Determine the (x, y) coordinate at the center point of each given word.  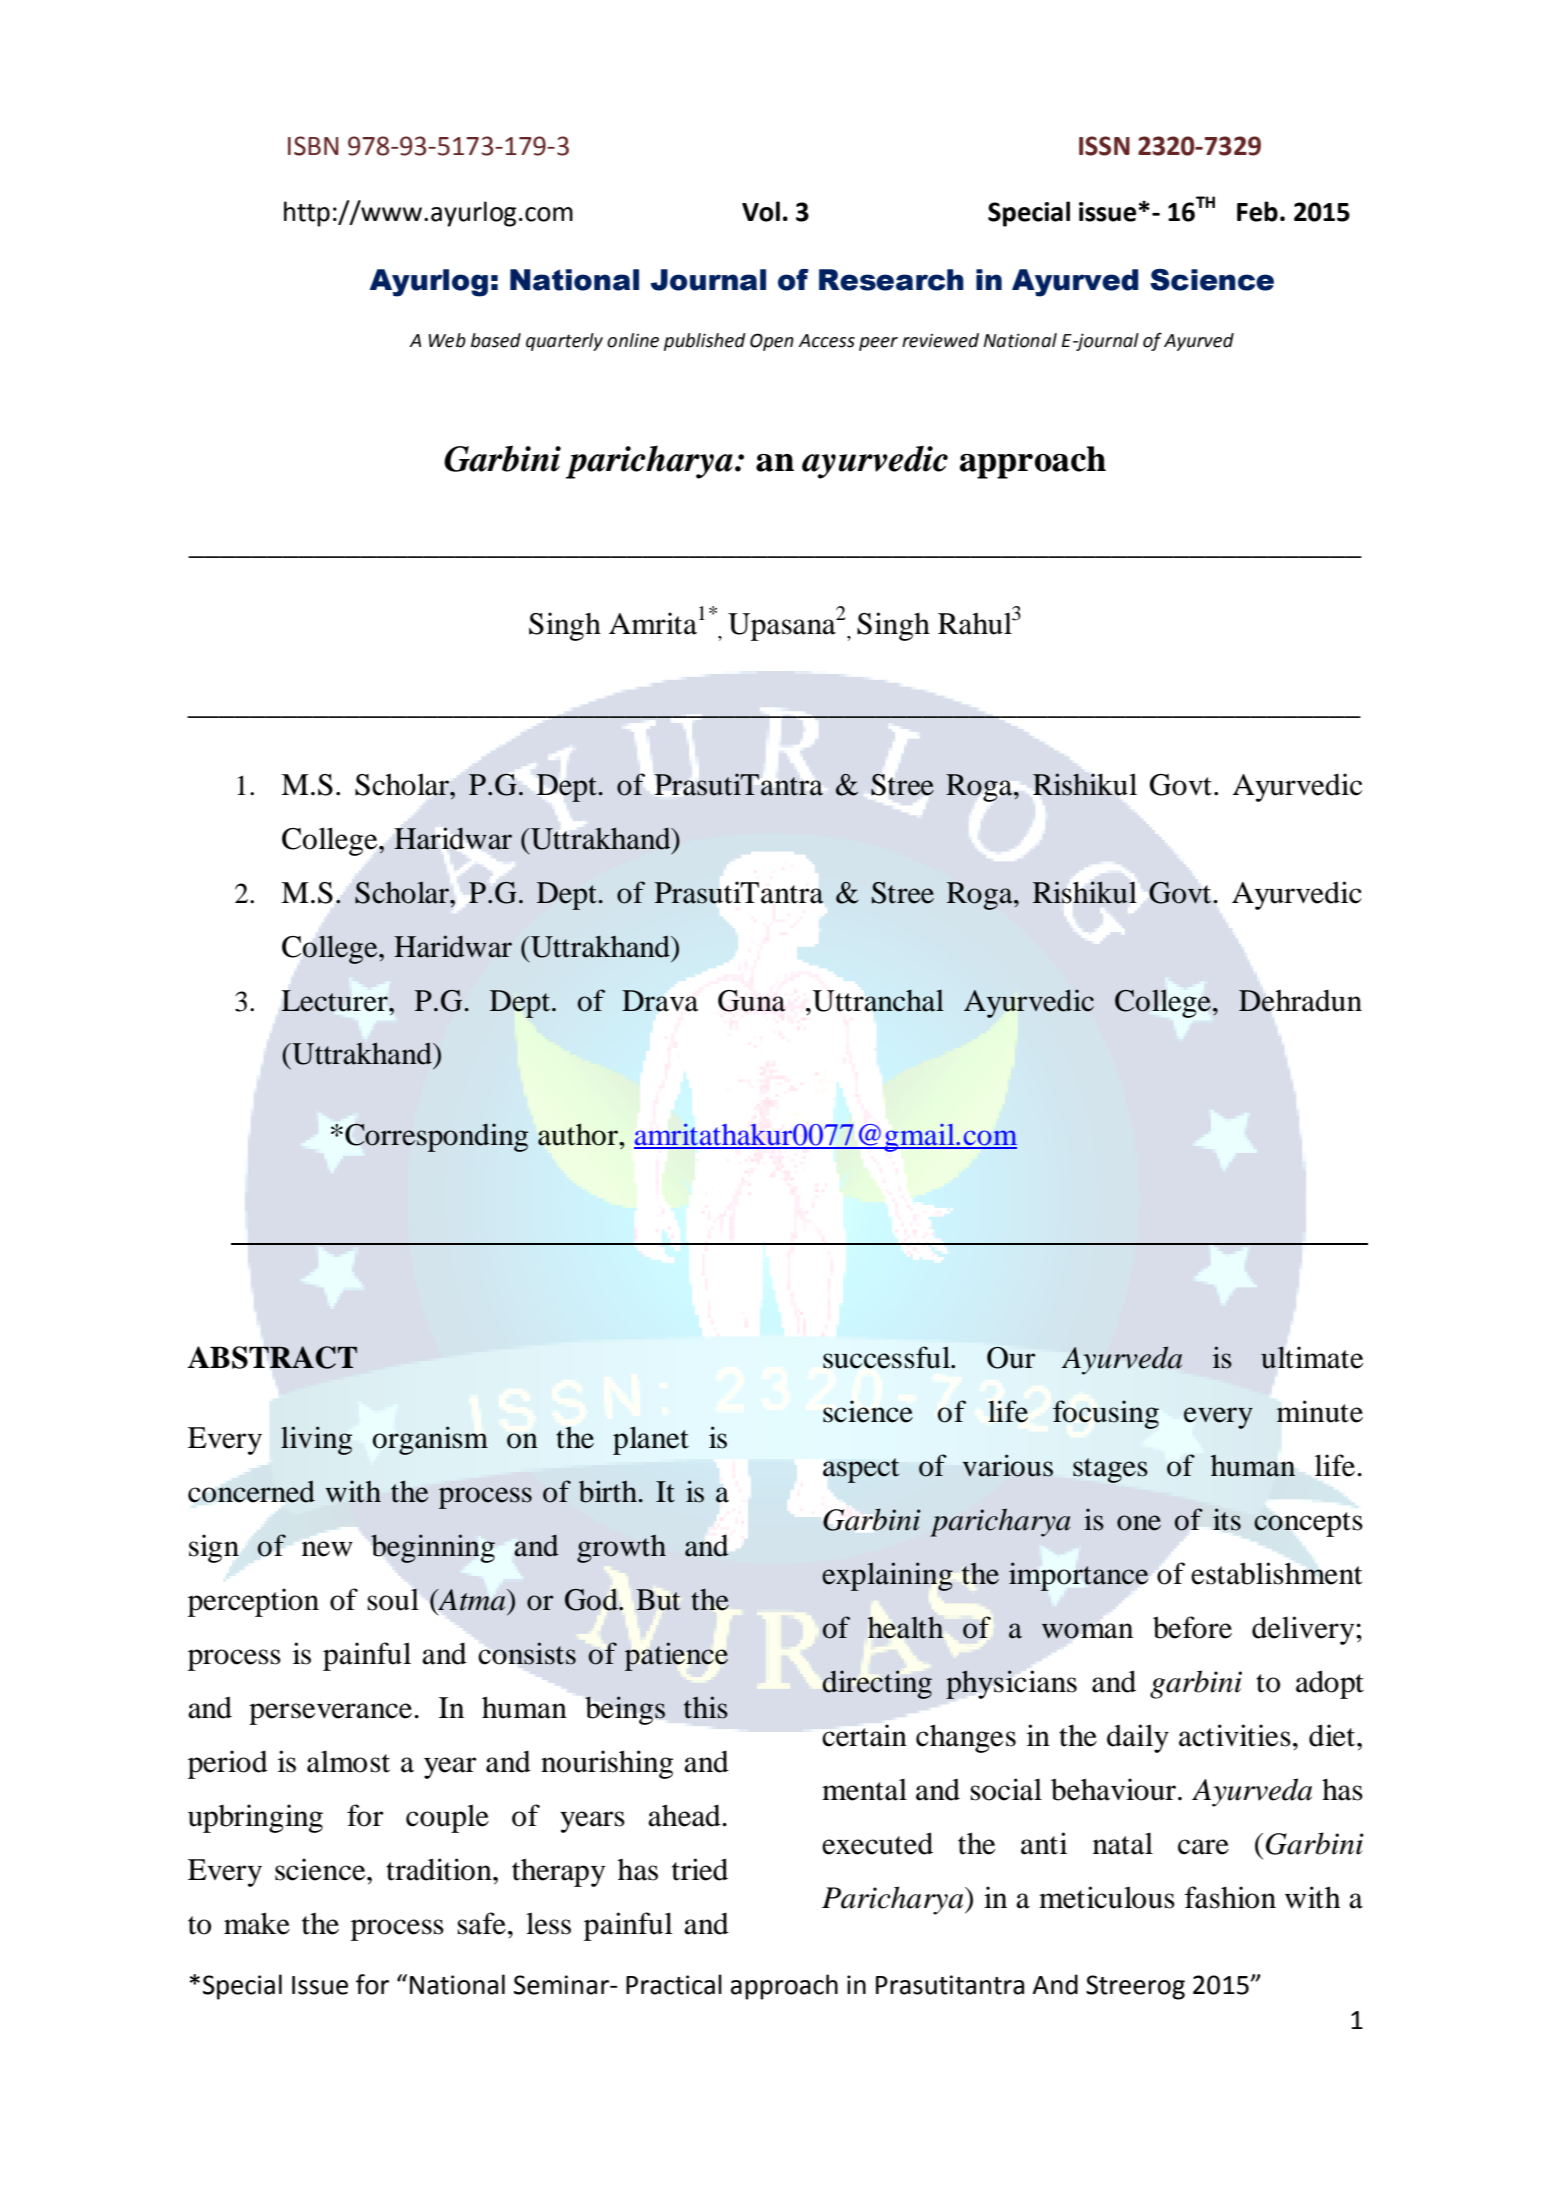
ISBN (313, 146)
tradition (440, 1869)
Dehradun (1300, 1000)
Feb (1257, 211)
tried (700, 1869)
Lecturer (335, 1001)
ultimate (1312, 1357)
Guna (752, 1001)
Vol (761, 211)
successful (888, 1357)
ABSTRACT (272, 1357)
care (1203, 1847)
